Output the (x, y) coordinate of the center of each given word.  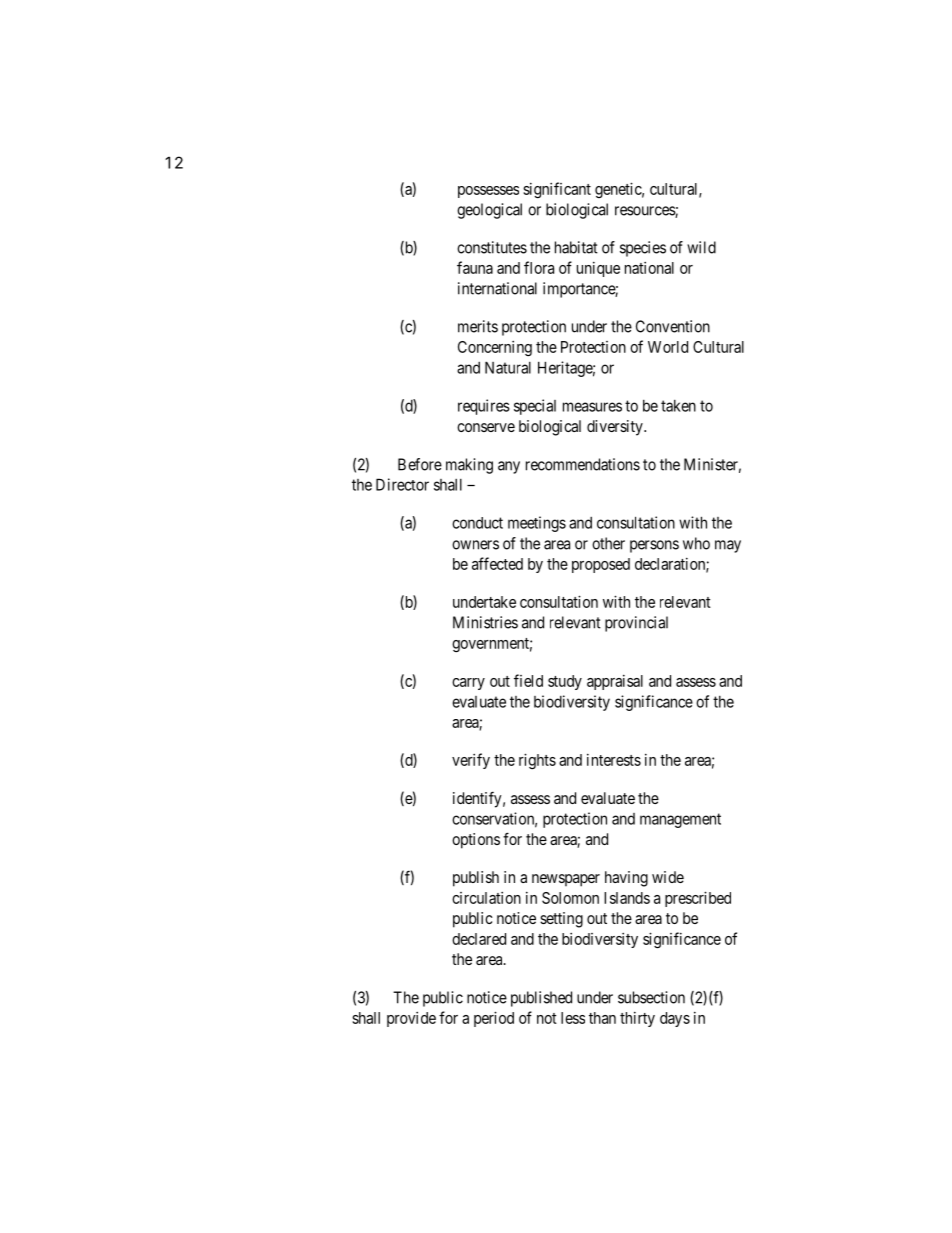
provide (411, 1019)
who (696, 543)
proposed (601, 565)
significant (557, 190)
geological (489, 211)
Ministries (485, 622)
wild (701, 247)
